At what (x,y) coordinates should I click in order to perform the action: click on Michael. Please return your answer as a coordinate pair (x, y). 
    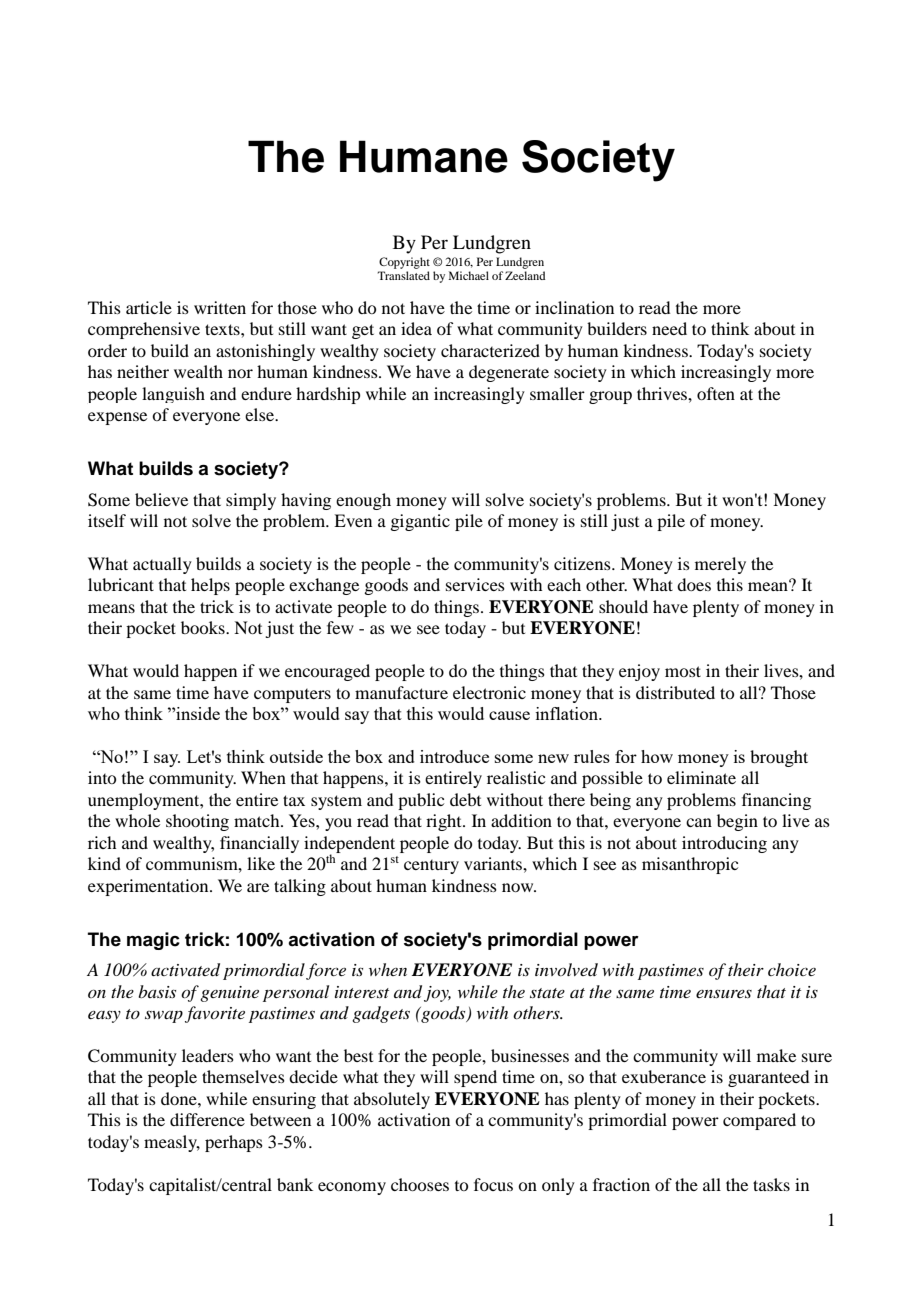
    Looking at the image, I should click on (469, 275).
